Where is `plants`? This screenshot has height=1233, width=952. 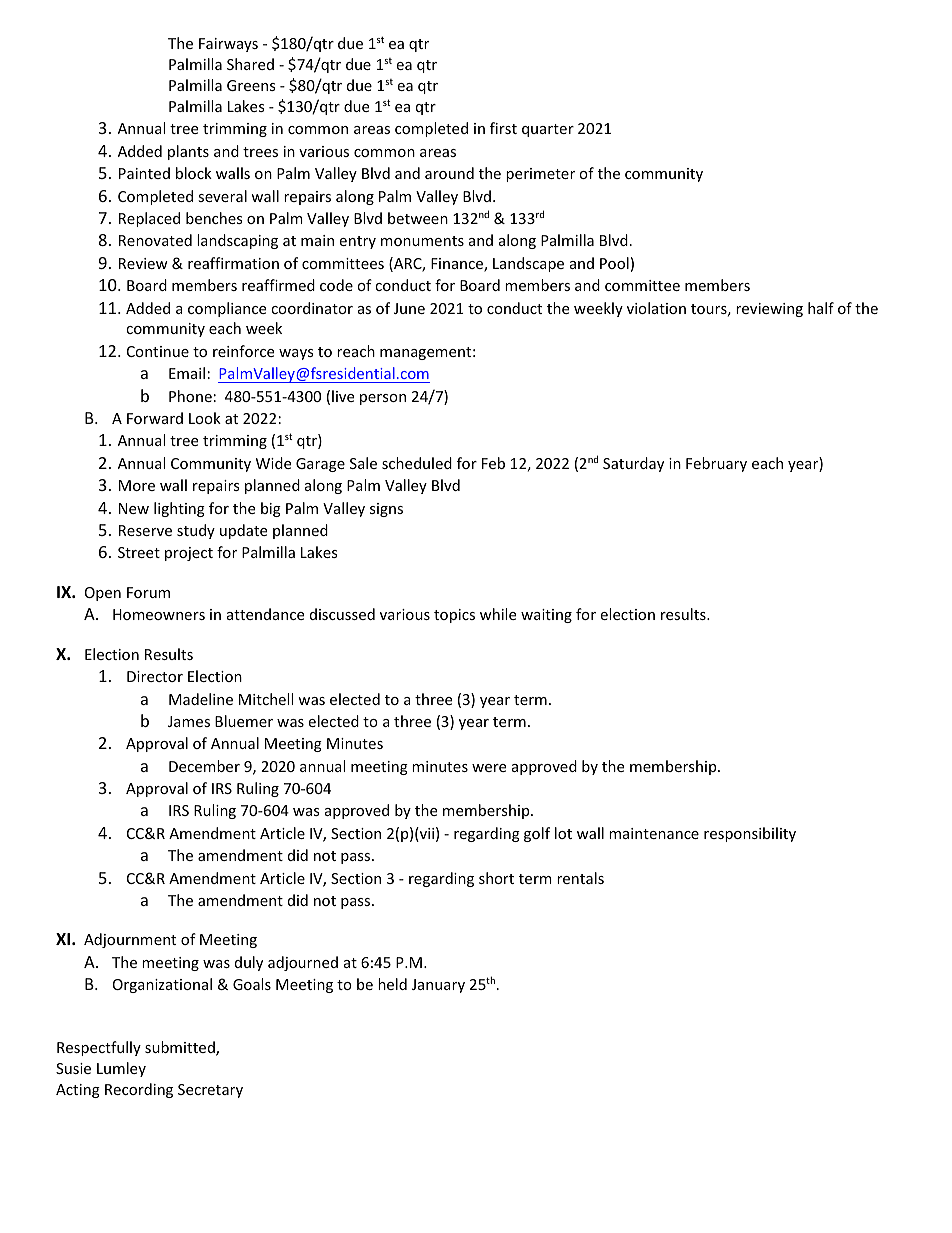
plants is located at coordinates (188, 152).
